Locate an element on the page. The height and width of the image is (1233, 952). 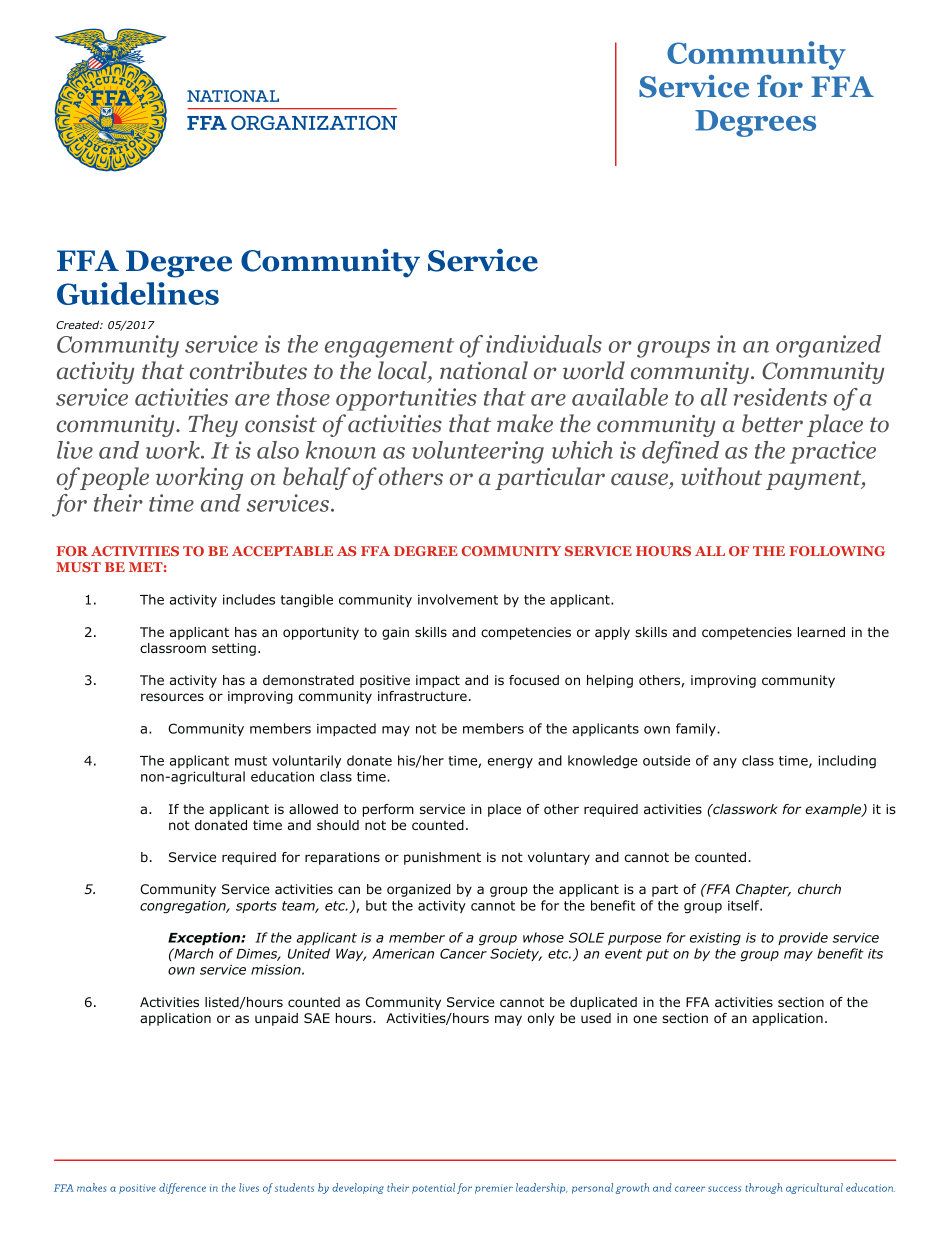
residents is located at coordinates (780, 397).
